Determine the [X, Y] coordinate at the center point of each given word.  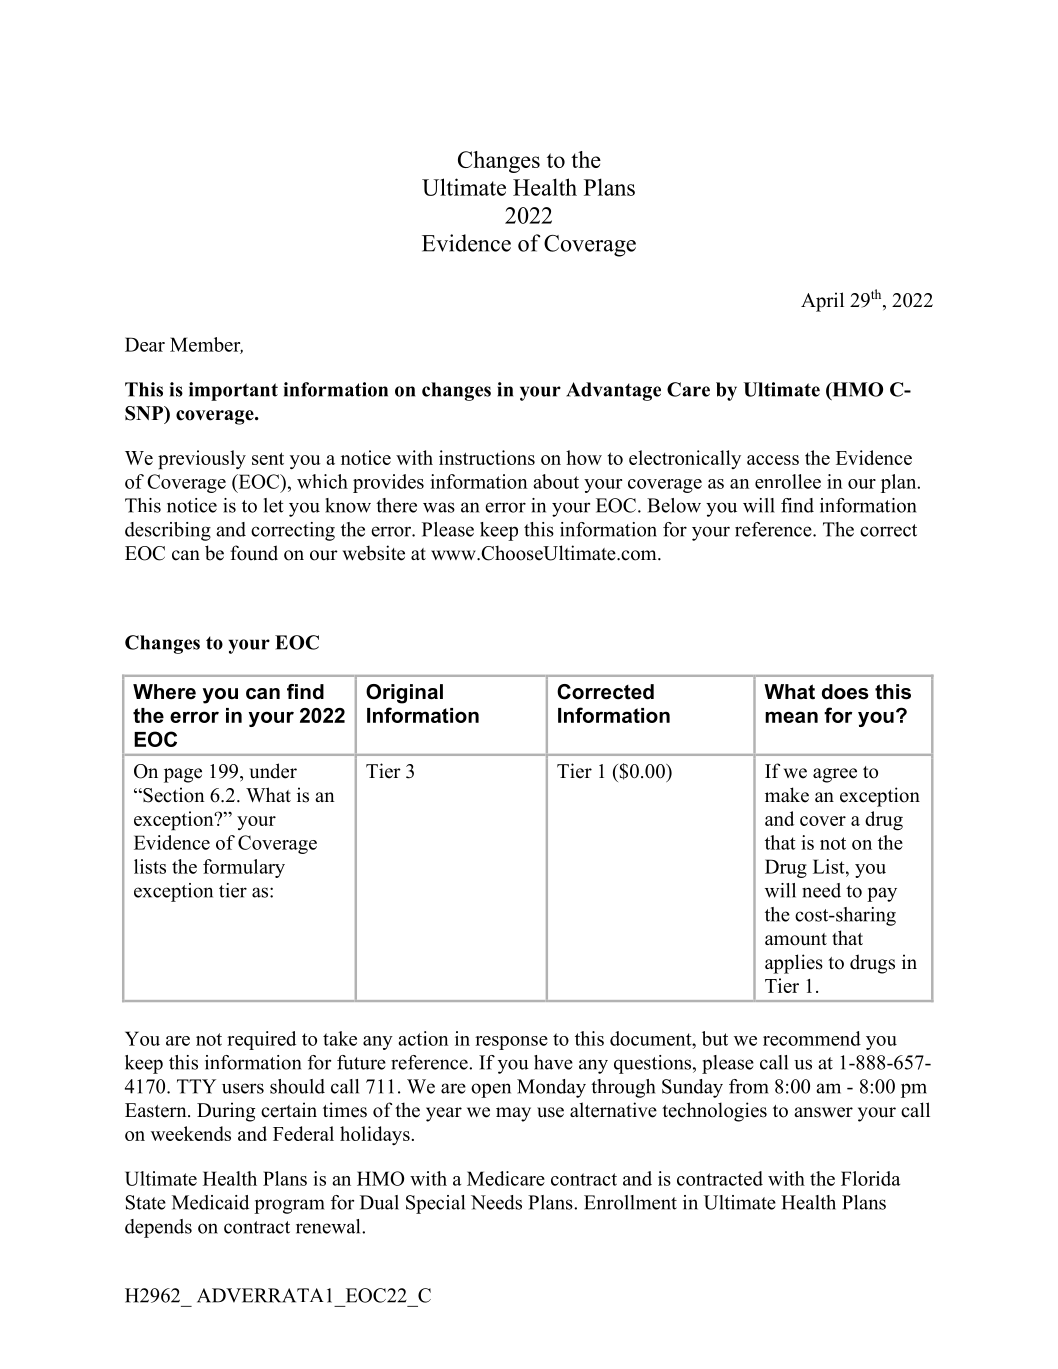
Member [206, 345]
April [822, 302]
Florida [870, 1178]
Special [435, 1204]
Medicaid [210, 1202]
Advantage [613, 391]
